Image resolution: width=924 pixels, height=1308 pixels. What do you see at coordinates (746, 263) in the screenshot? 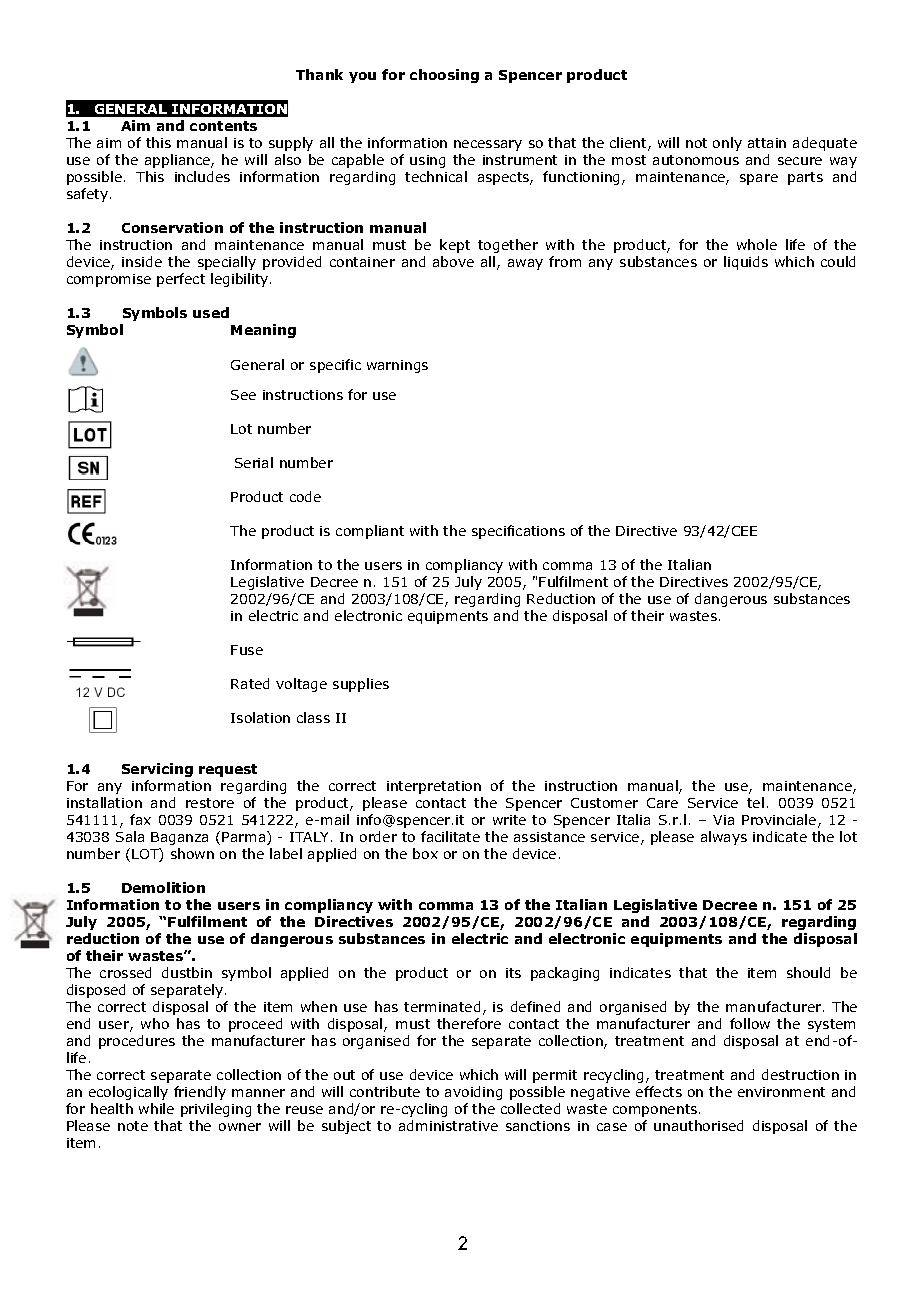
I see `liquids` at bounding box center [746, 263].
